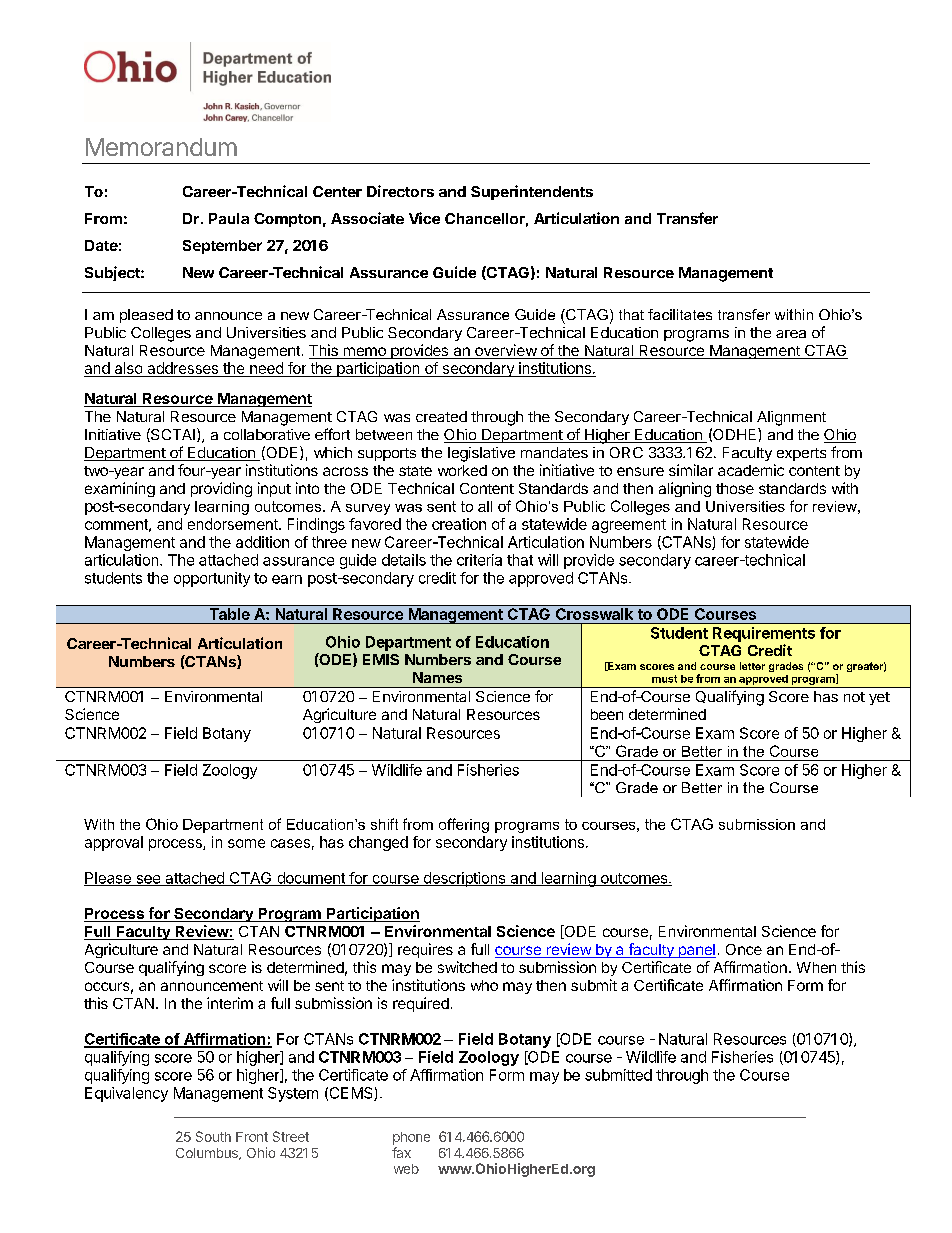  Describe the element at coordinates (229, 218) in the image. I see `Paula` at that location.
